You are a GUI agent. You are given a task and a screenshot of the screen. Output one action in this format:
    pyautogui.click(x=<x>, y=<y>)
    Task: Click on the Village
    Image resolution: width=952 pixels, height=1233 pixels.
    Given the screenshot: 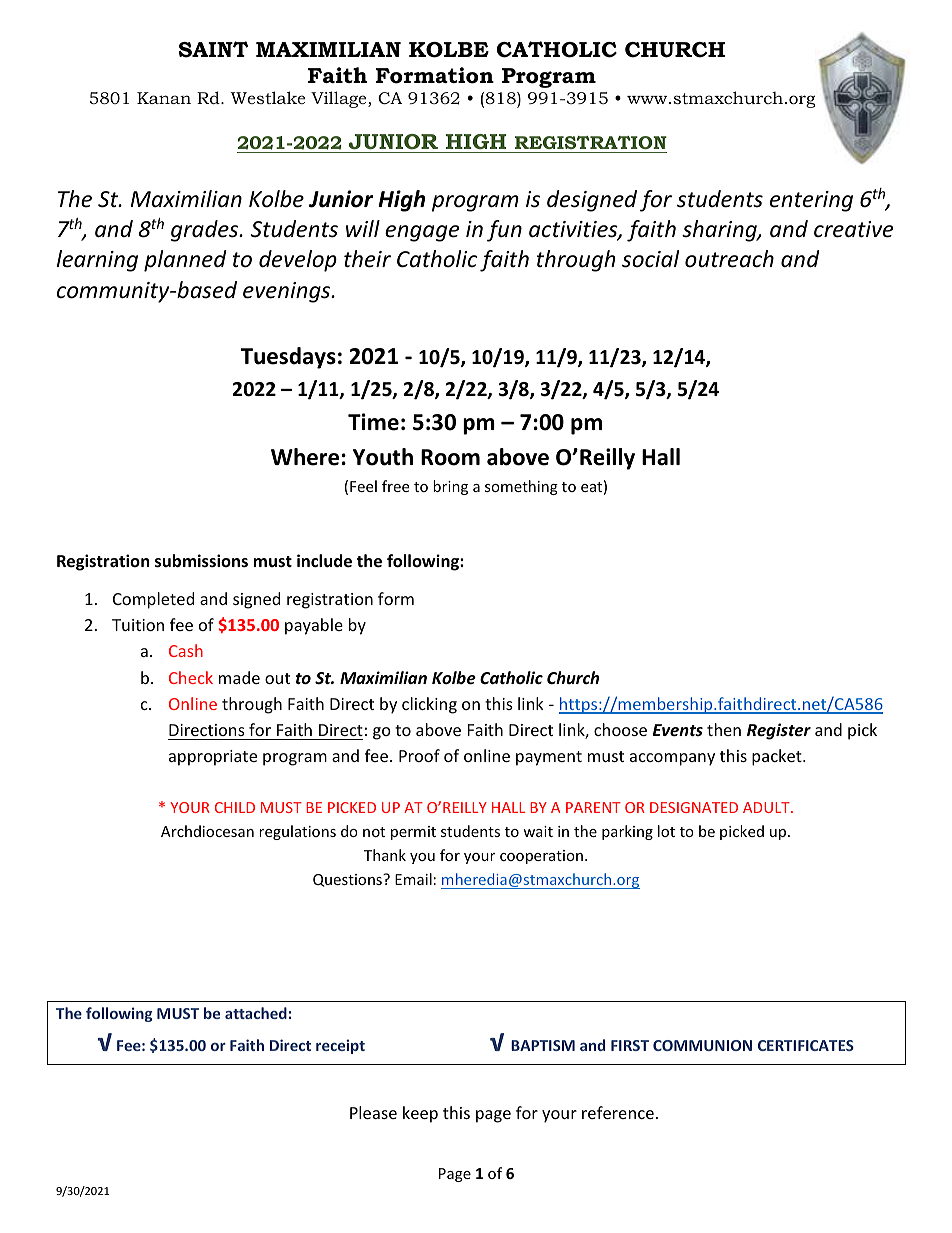 What is the action you would take?
    pyautogui.click(x=340, y=99)
